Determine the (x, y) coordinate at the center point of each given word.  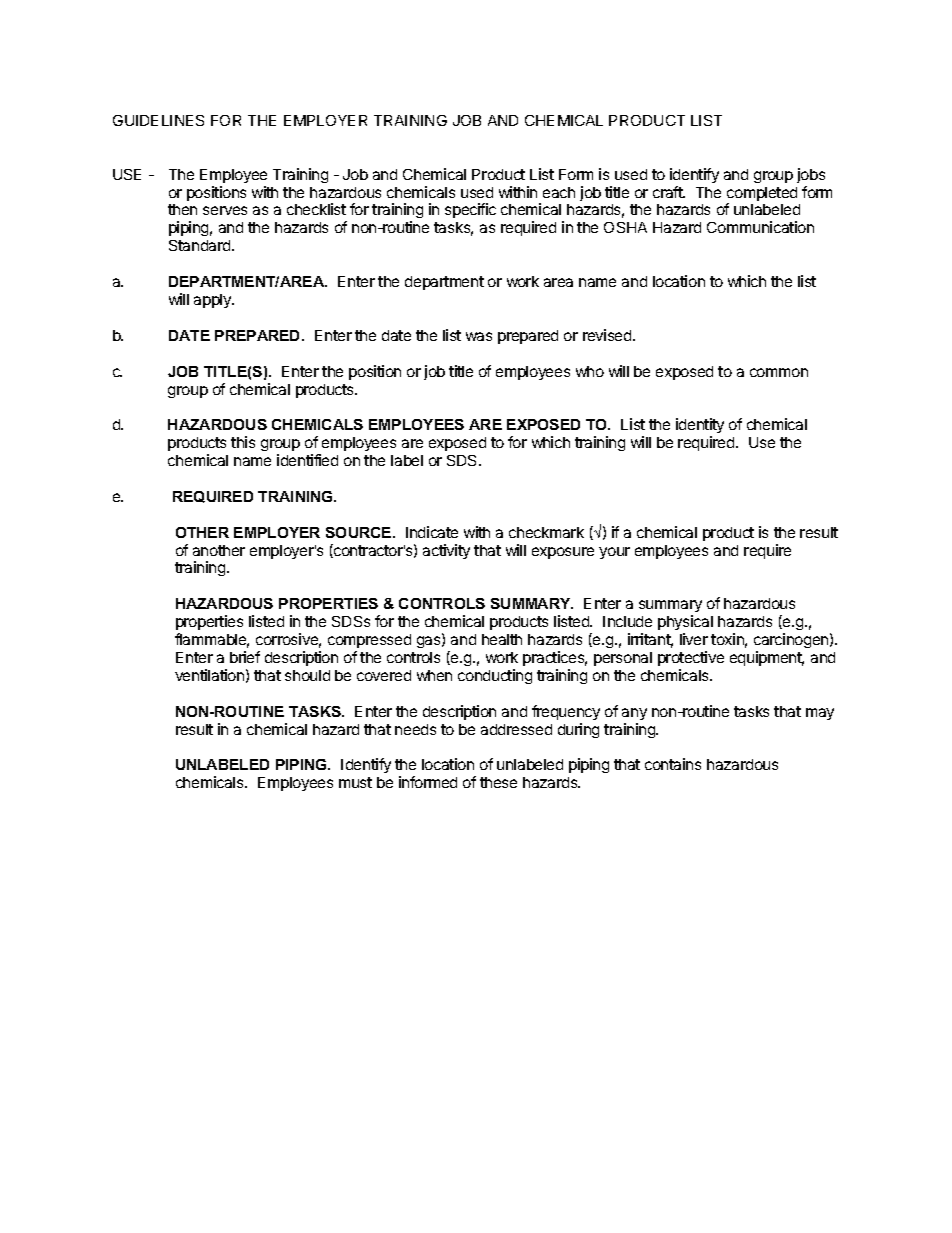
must (355, 782)
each (559, 192)
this (243, 442)
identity (700, 427)
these (498, 782)
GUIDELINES (158, 120)
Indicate (432, 532)
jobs (811, 175)
